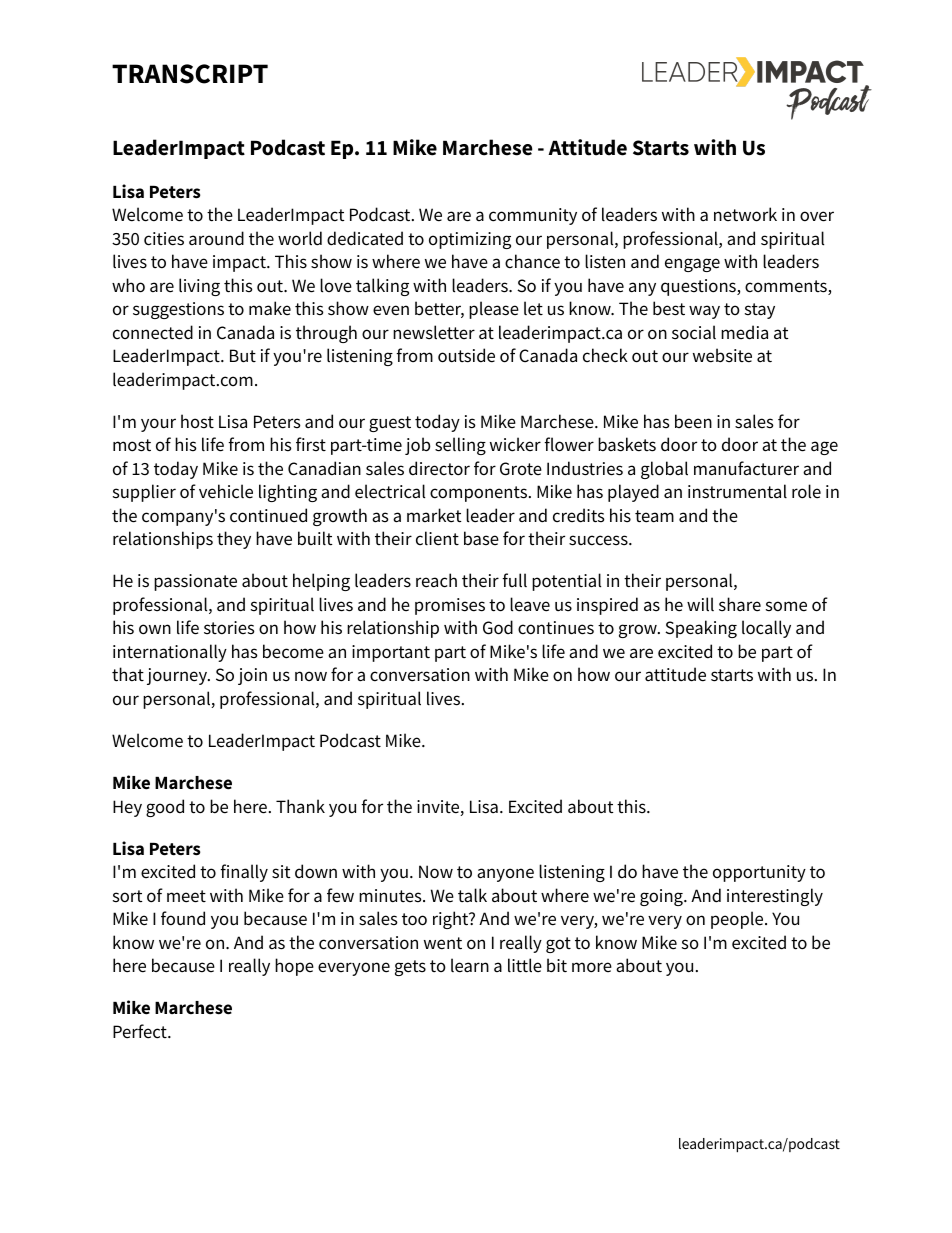 Image resolution: width=952 pixels, height=1233 pixels. Describe the element at coordinates (533, 216) in the screenshot. I see `community` at that location.
